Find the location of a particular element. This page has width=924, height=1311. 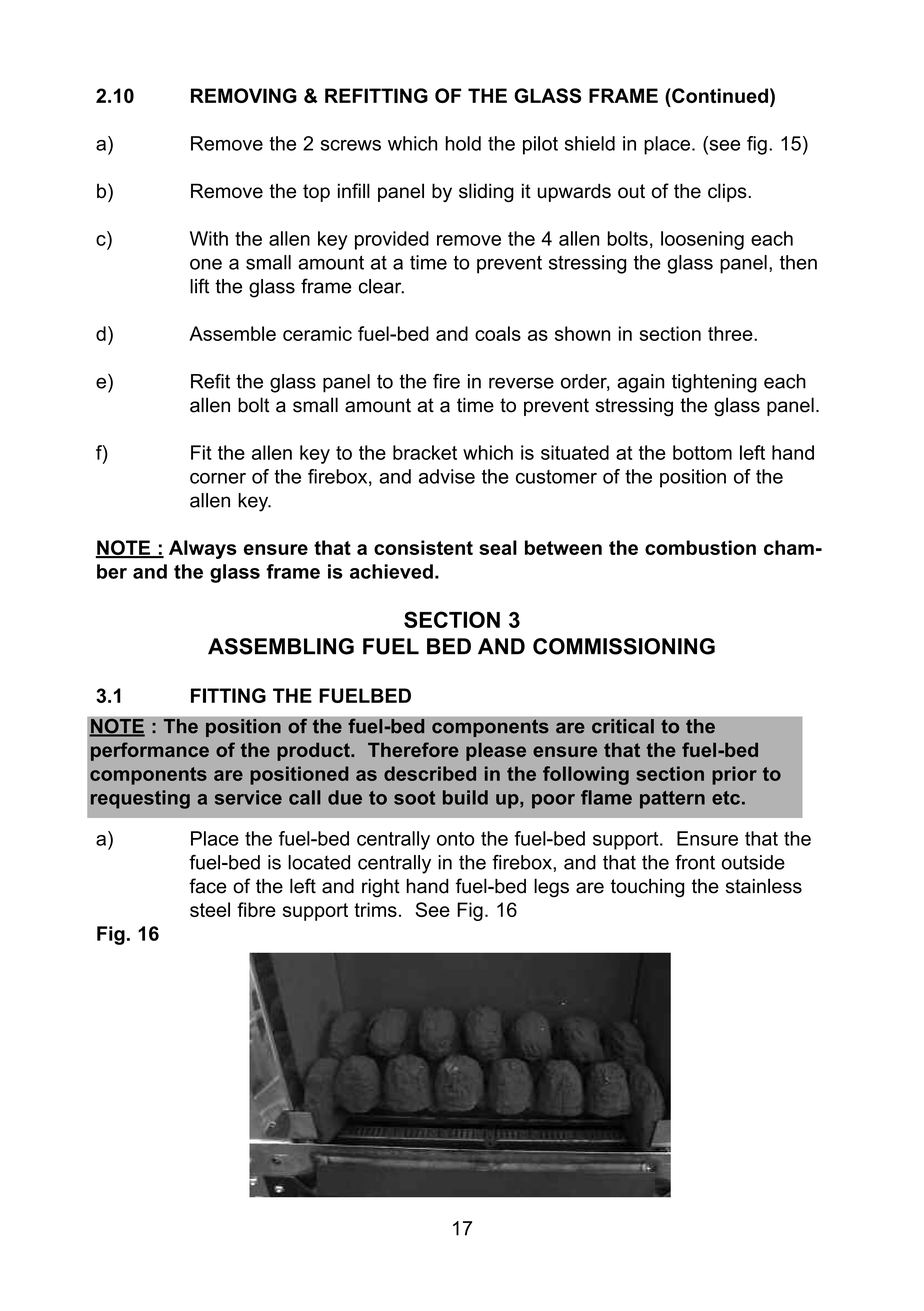

REMOVING is located at coordinates (244, 95).
